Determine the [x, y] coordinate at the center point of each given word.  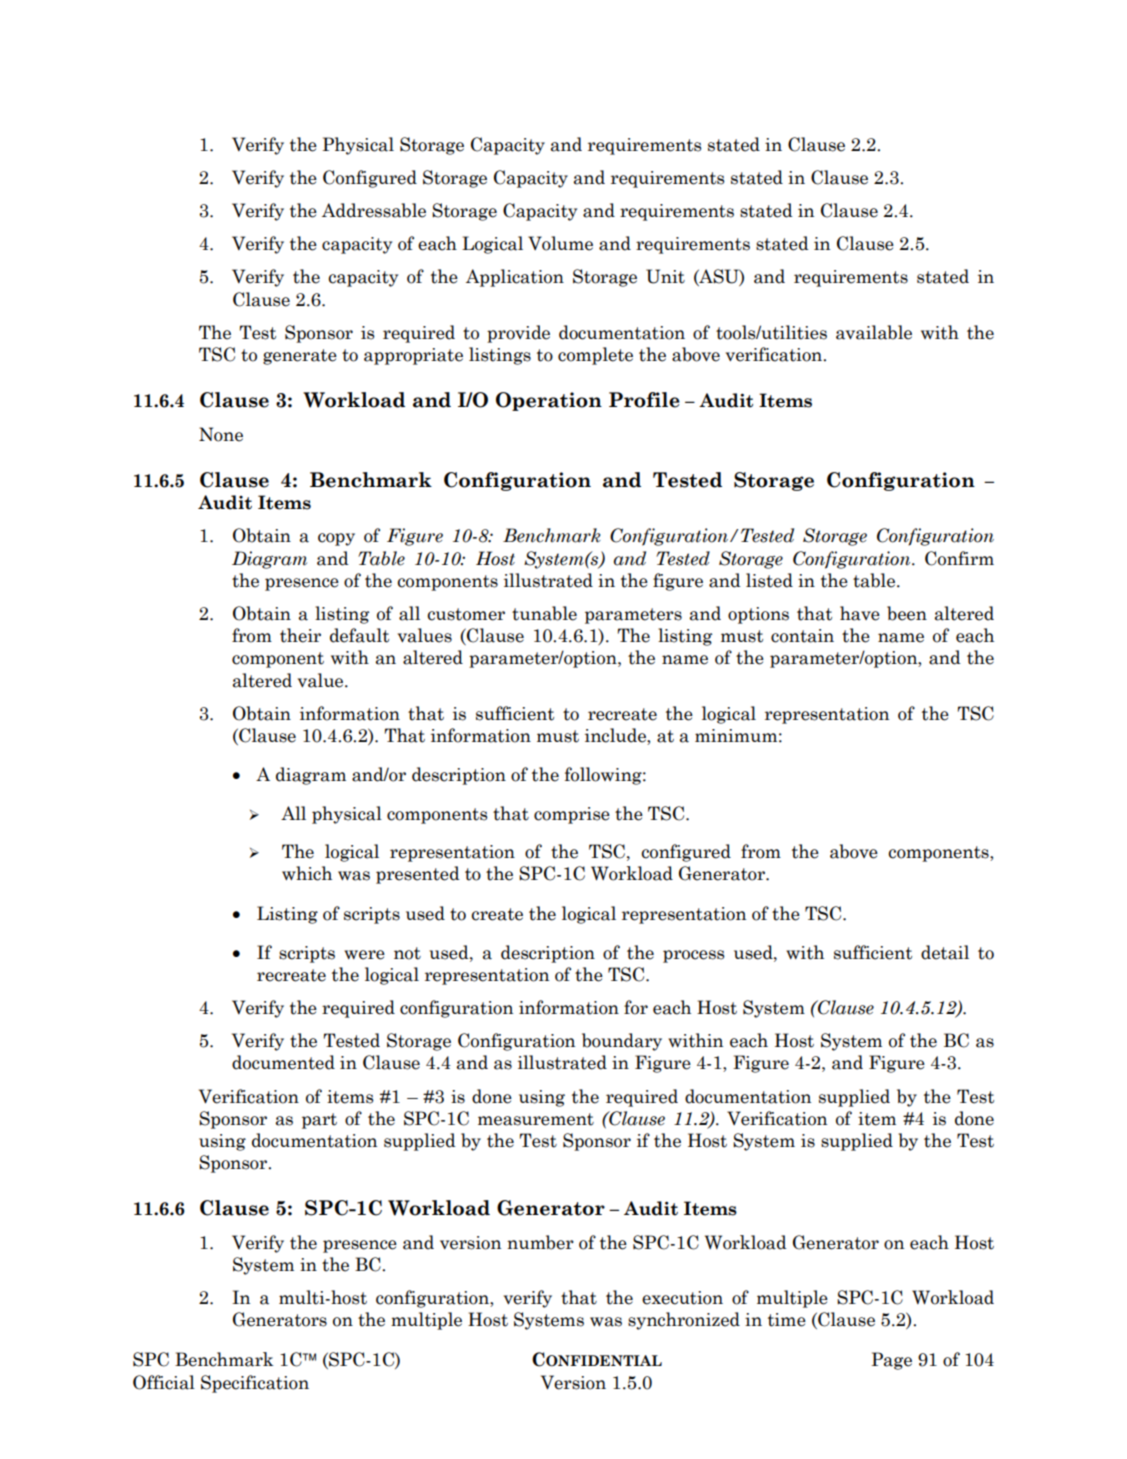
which [307, 873]
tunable [544, 613]
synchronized [684, 1321]
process [694, 956]
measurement [536, 1119]
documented [283, 1062]
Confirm [959, 558]
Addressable [374, 210]
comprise [572, 815]
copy [336, 539]
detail [945, 952]
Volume [560, 243]
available [874, 332]
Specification [255, 1384]
